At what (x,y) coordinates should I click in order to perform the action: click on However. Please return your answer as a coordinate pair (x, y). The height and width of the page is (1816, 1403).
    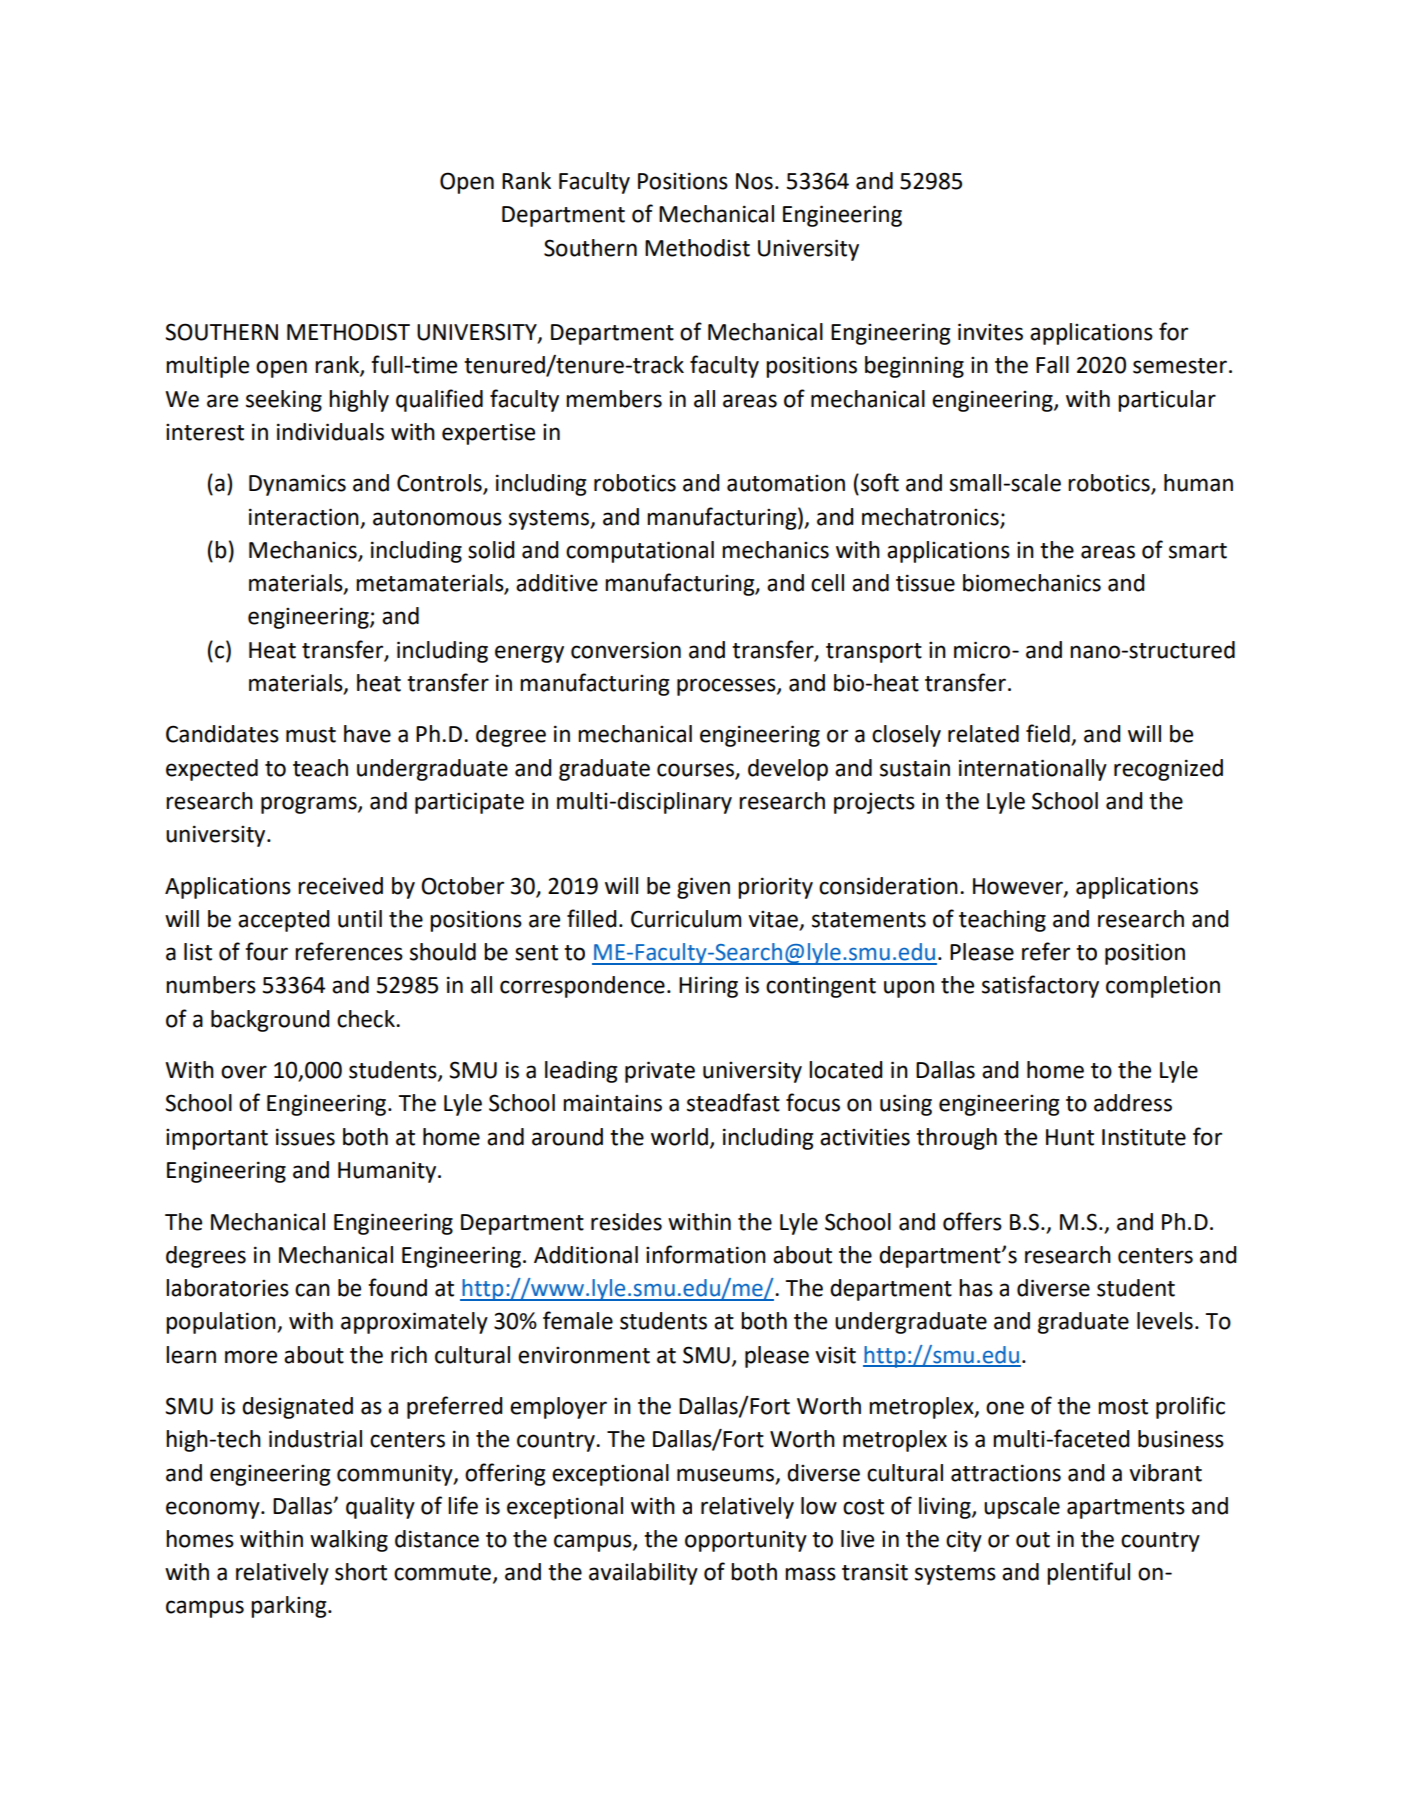
    Looking at the image, I should click on (1019, 887).
